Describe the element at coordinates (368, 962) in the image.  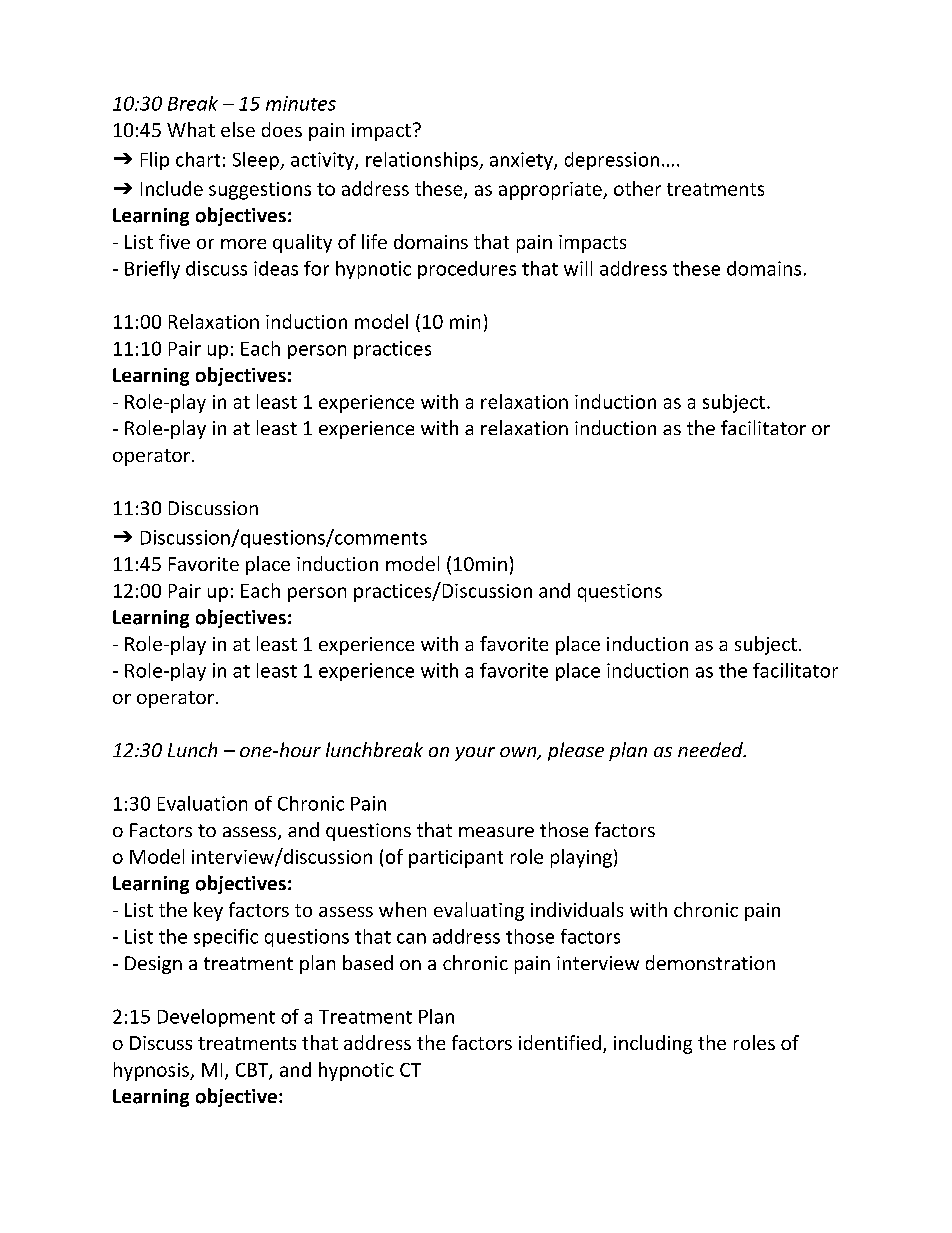
I see `based` at that location.
